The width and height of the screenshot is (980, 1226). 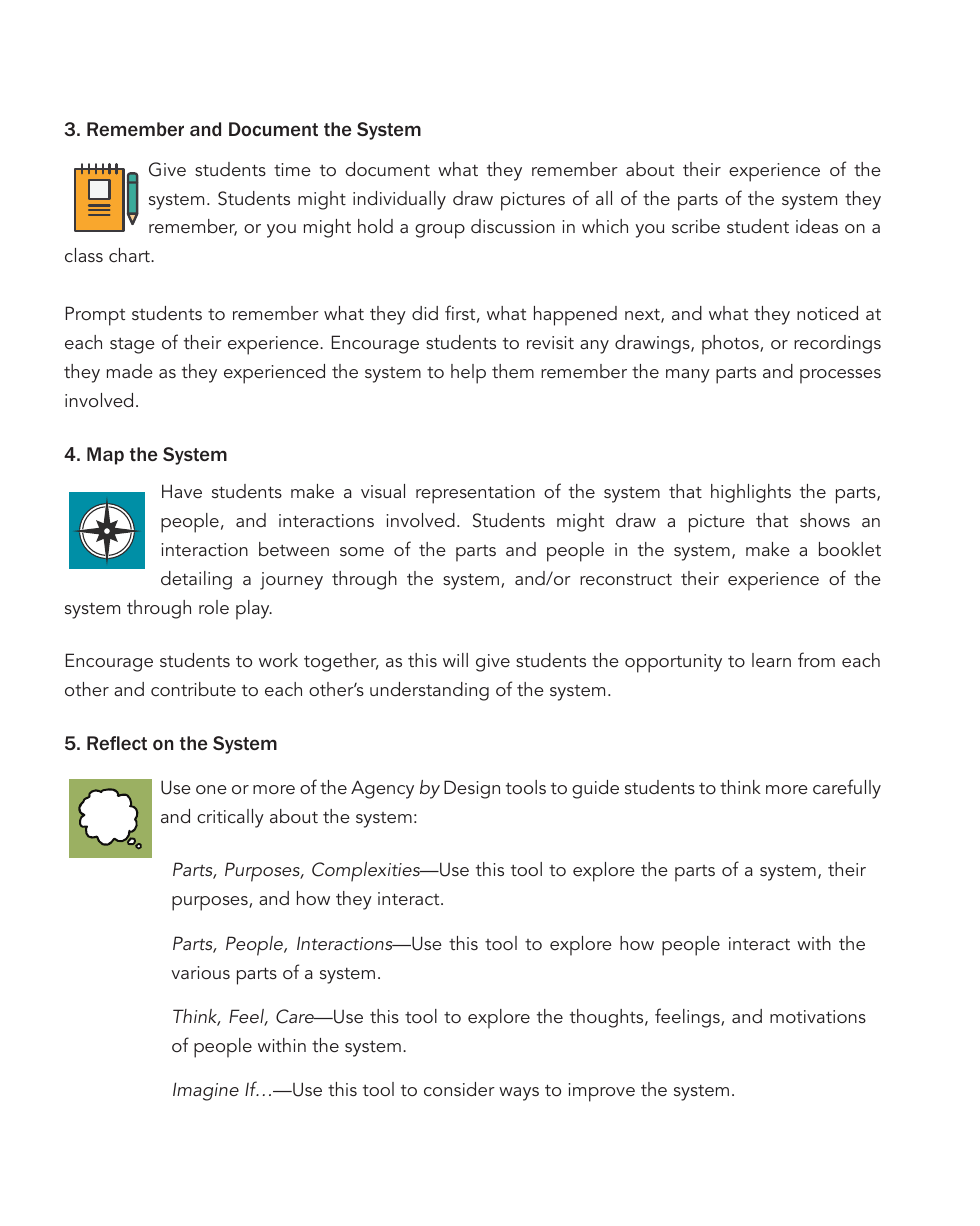 I want to click on many, so click(x=688, y=376).
